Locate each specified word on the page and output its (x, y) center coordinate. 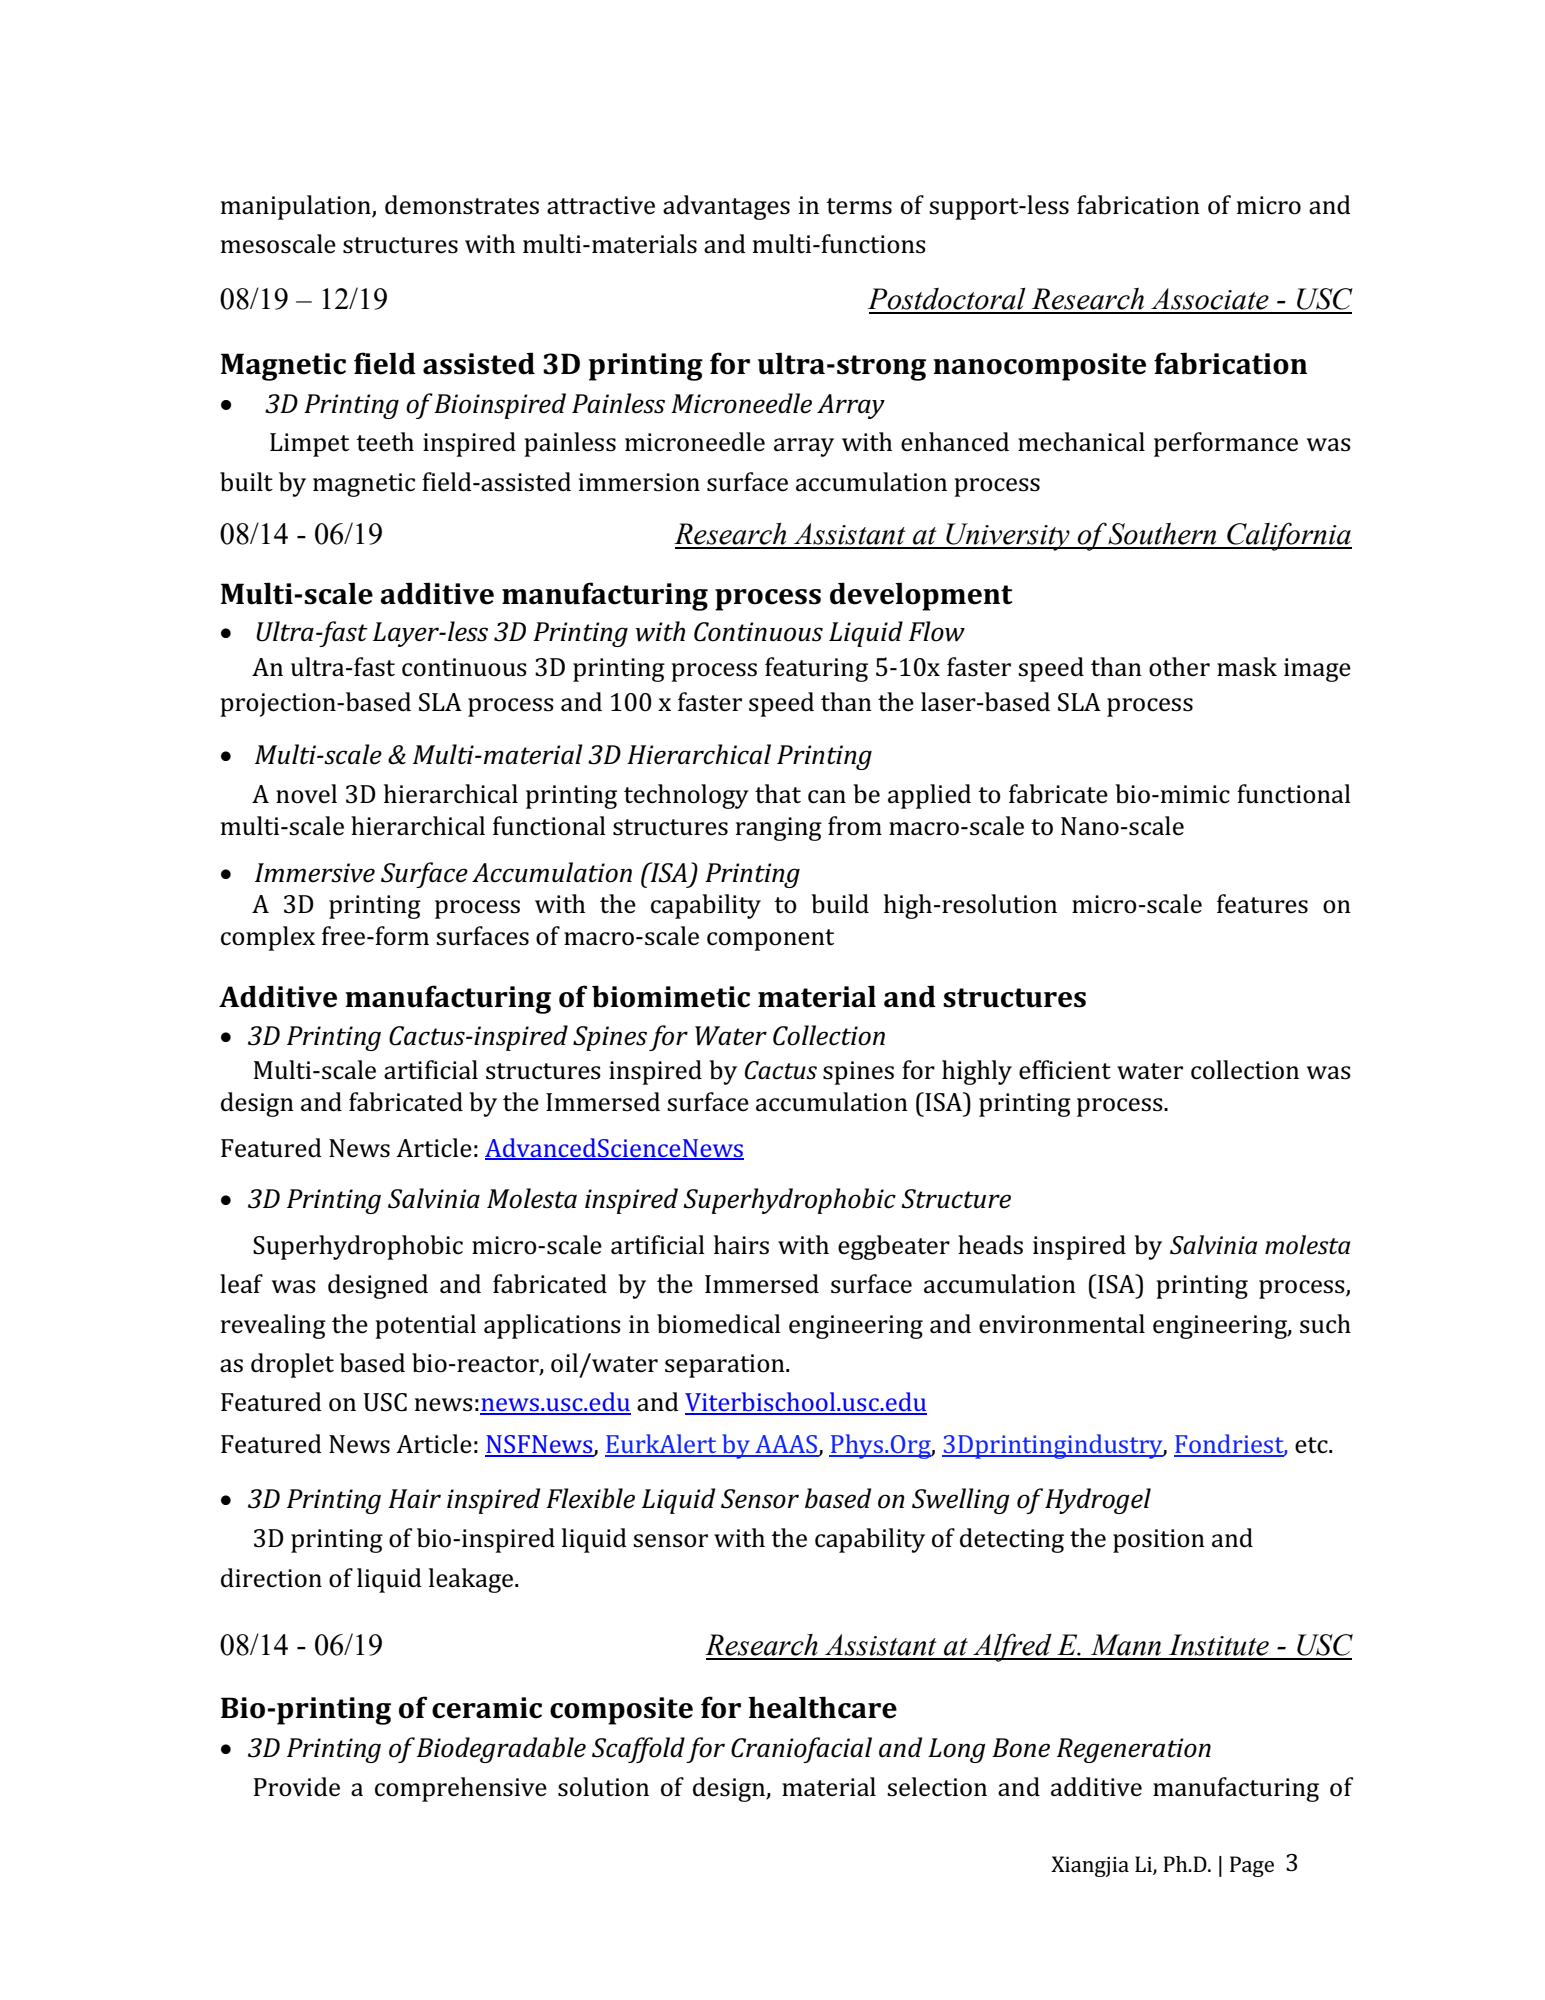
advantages (726, 207)
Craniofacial (801, 1750)
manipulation (297, 207)
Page (1252, 1866)
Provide (297, 1787)
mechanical (1081, 442)
